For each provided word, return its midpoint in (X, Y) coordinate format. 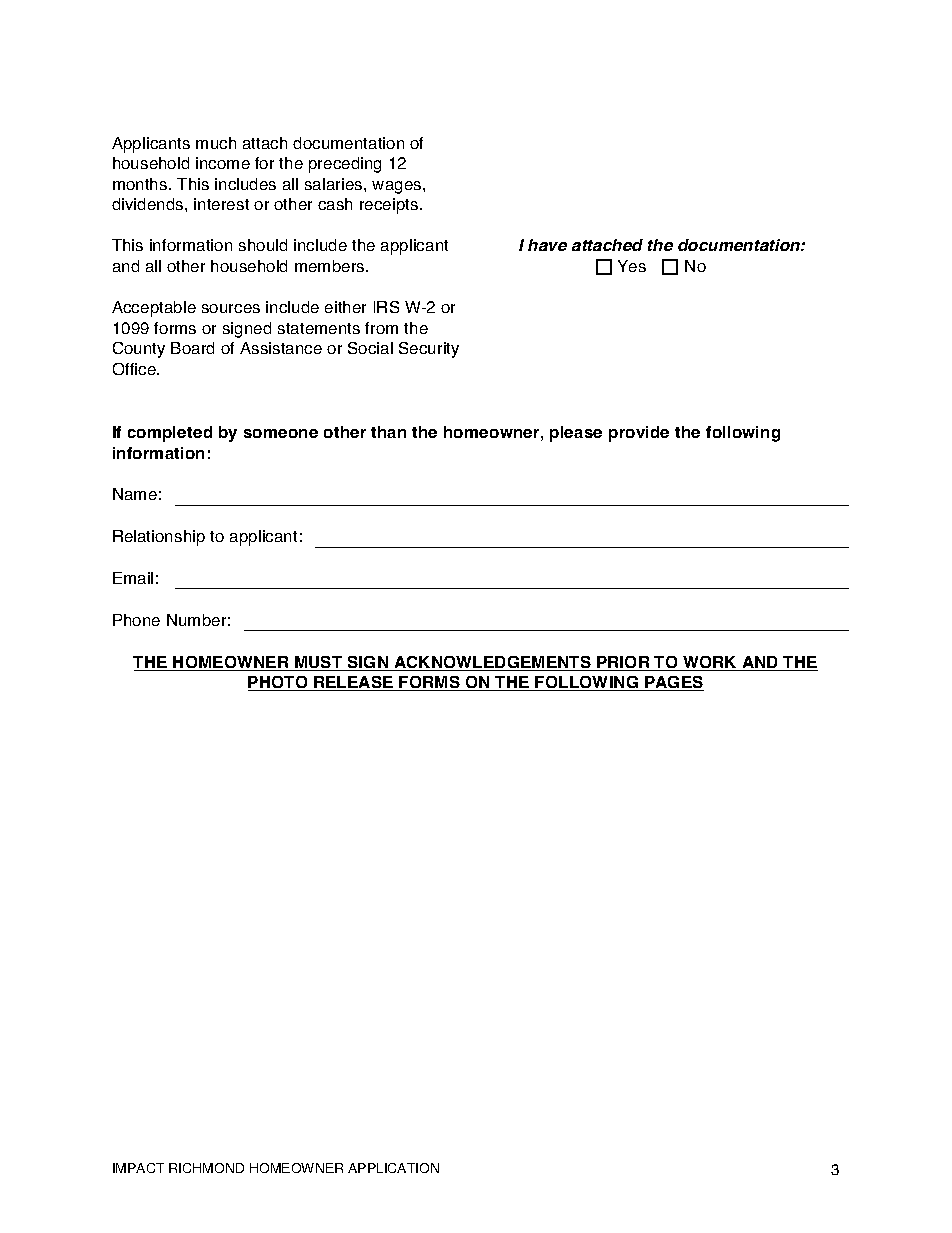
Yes (632, 266)
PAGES (673, 683)
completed (170, 434)
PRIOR (623, 663)
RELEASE (354, 683)
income (223, 163)
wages (398, 187)
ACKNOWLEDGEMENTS (492, 663)
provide (639, 434)
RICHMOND (206, 1168)
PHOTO (279, 683)
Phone (136, 620)
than (388, 432)
